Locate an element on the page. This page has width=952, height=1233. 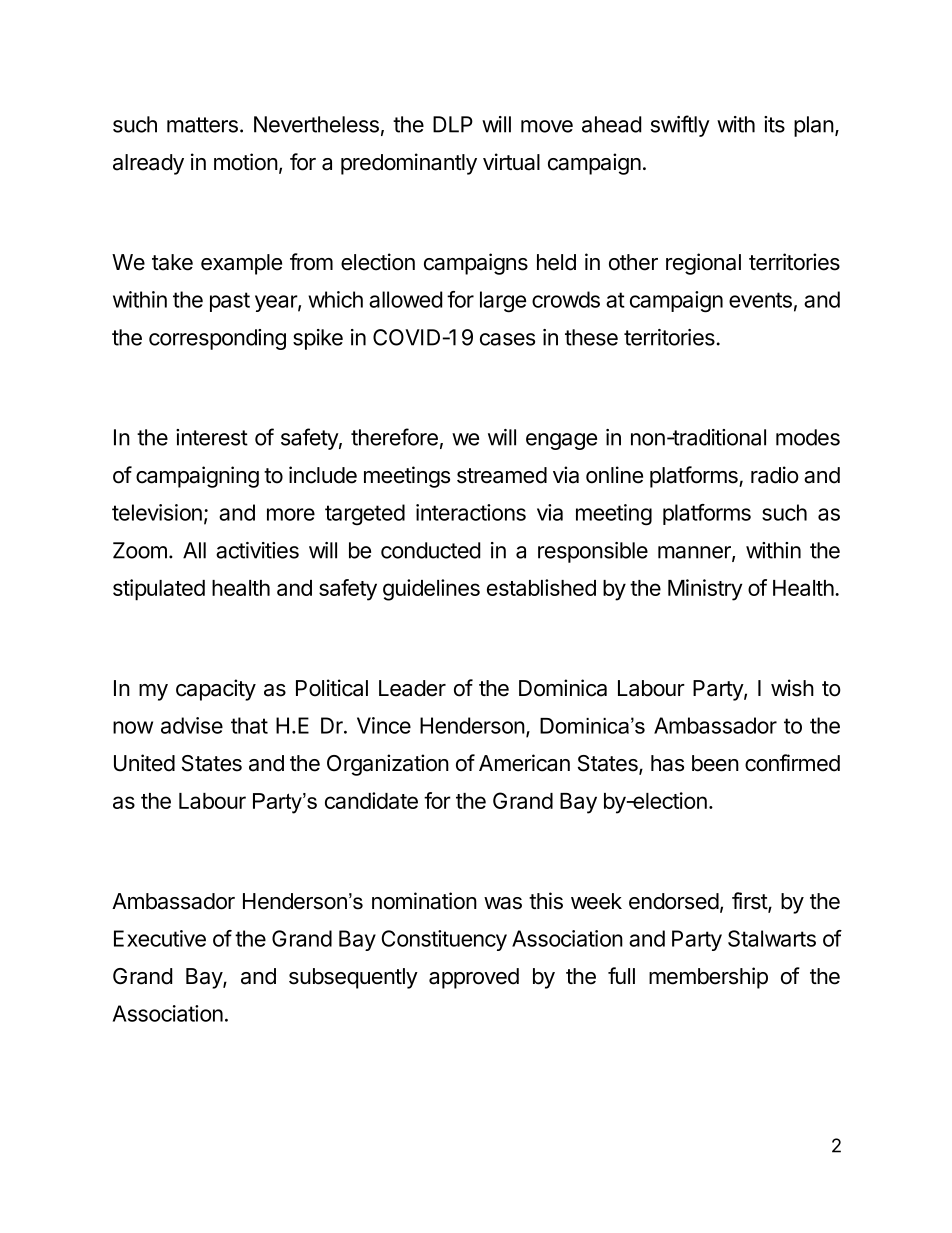
past is located at coordinates (230, 302).
